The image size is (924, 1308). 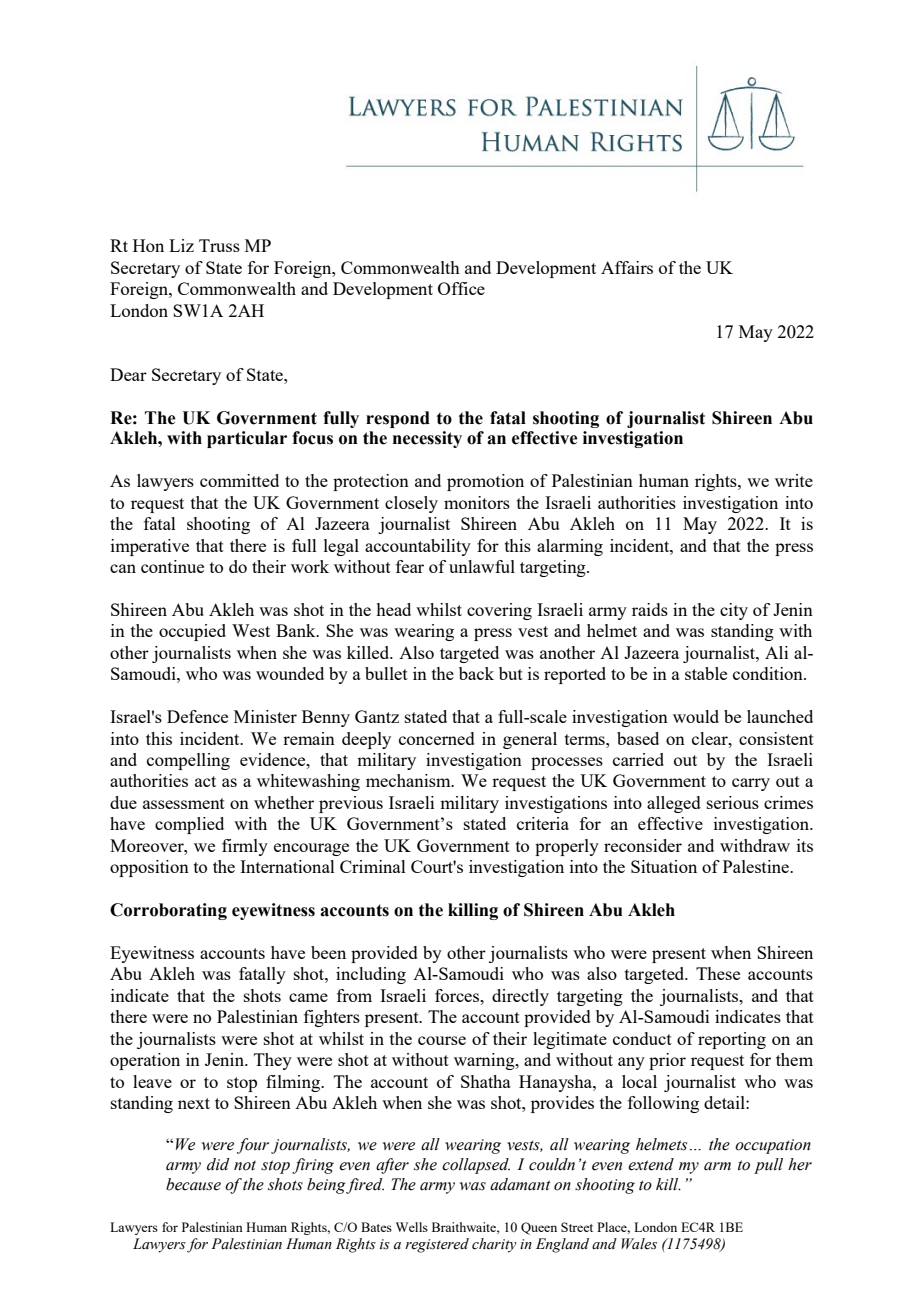 What do you see at coordinates (627, 267) in the page?
I see `Affairs` at bounding box center [627, 267].
